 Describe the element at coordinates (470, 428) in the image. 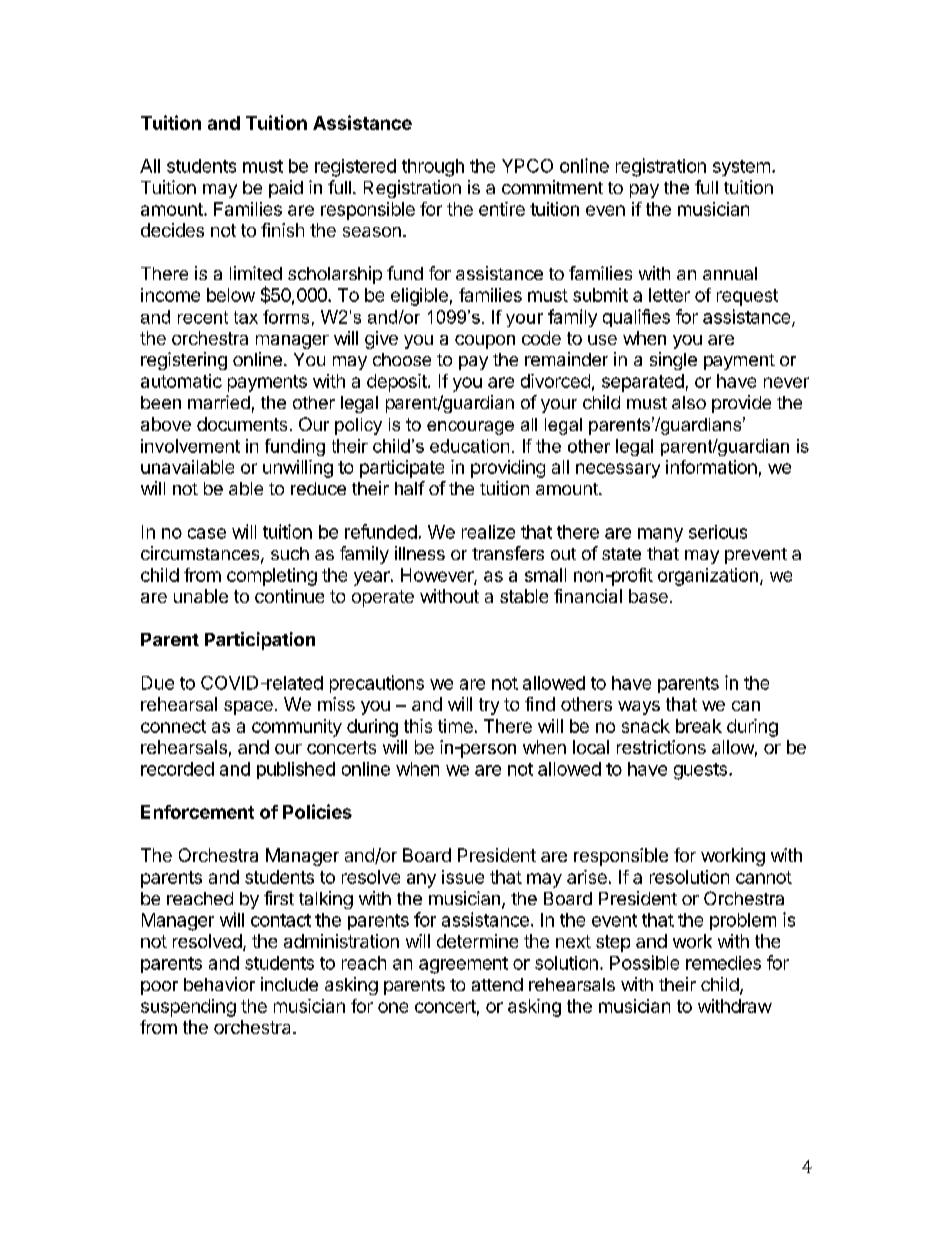

I see `encourage` at that location.
